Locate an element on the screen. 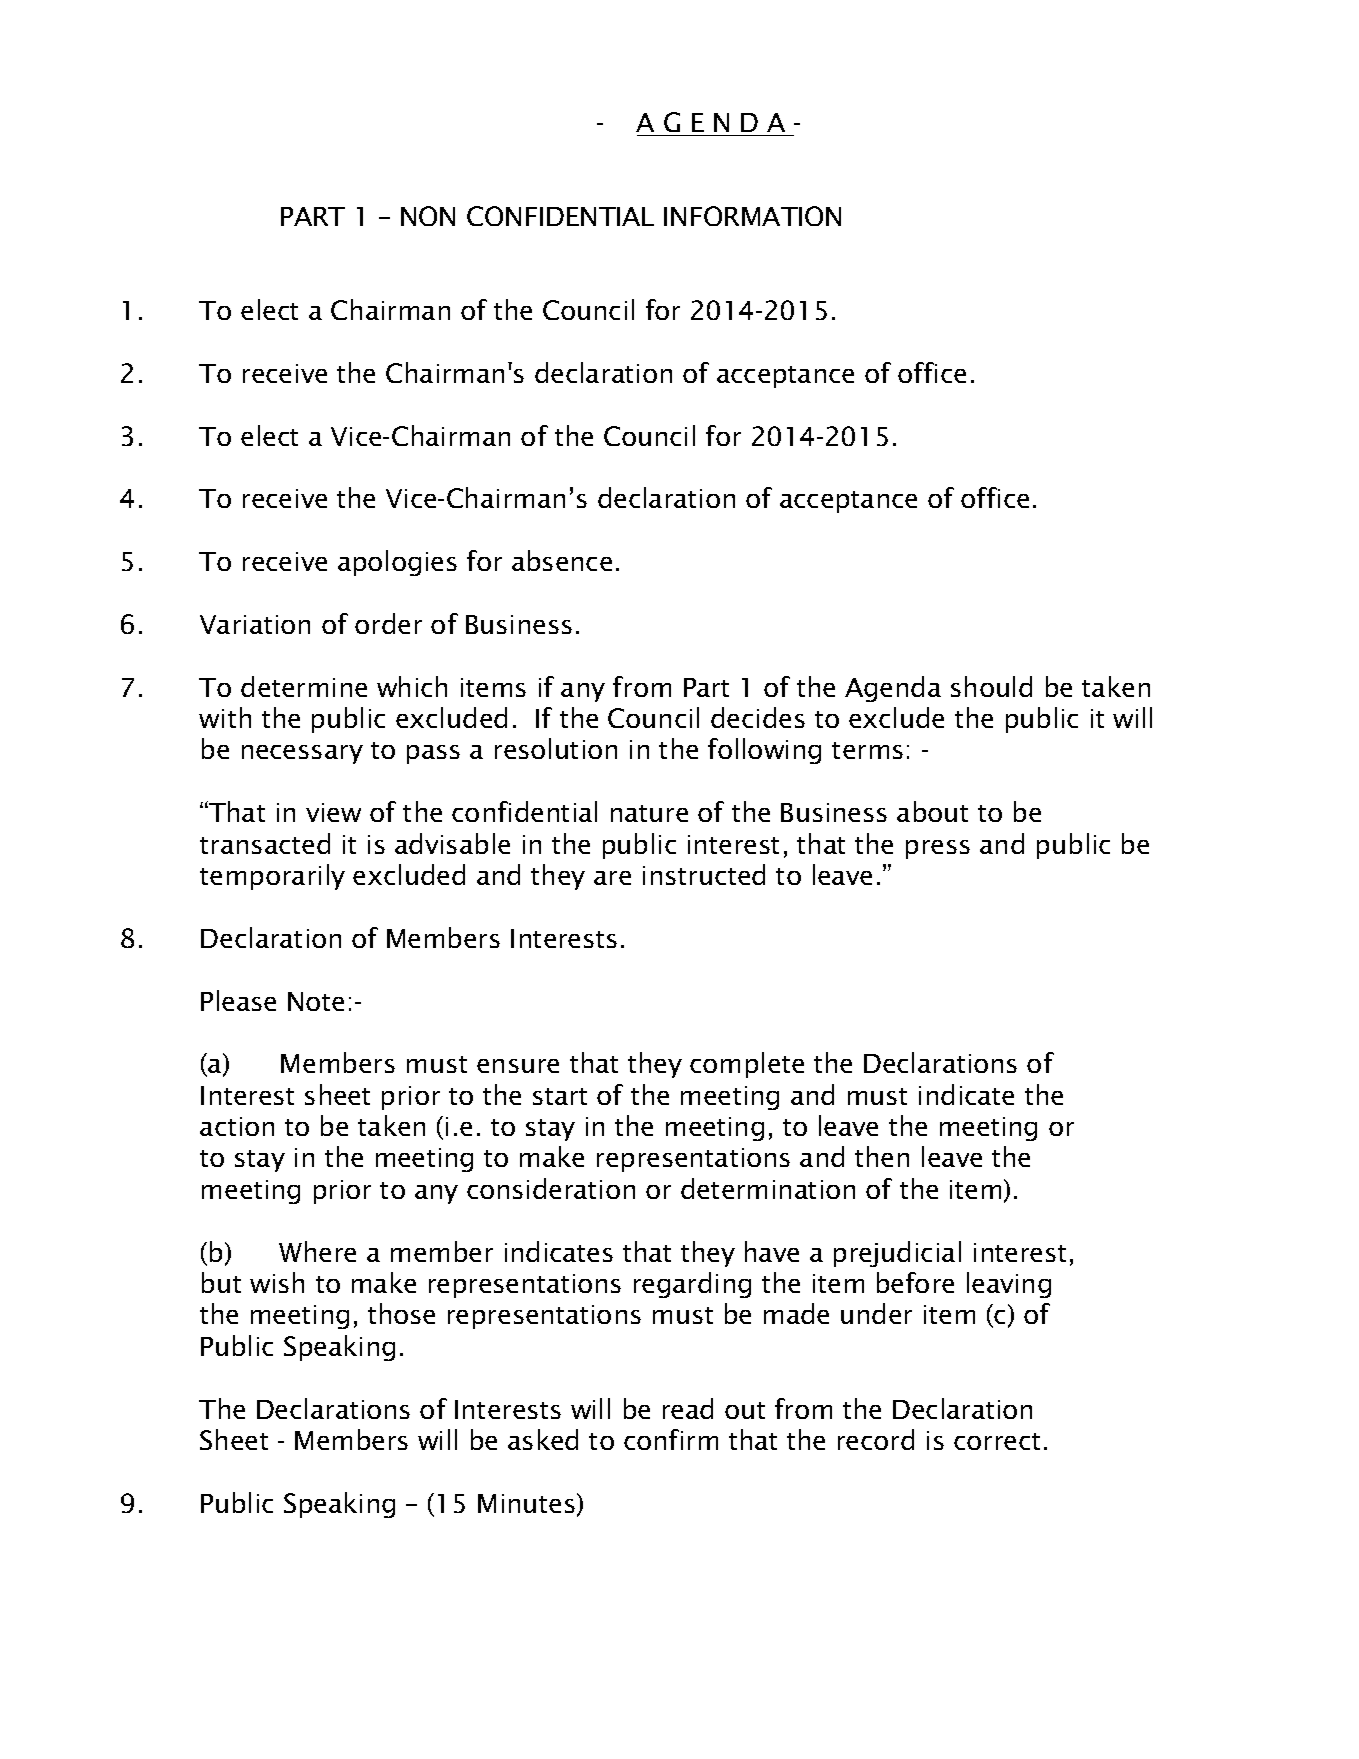 The height and width of the screenshot is (1759, 1359). confirm is located at coordinates (671, 1439).
